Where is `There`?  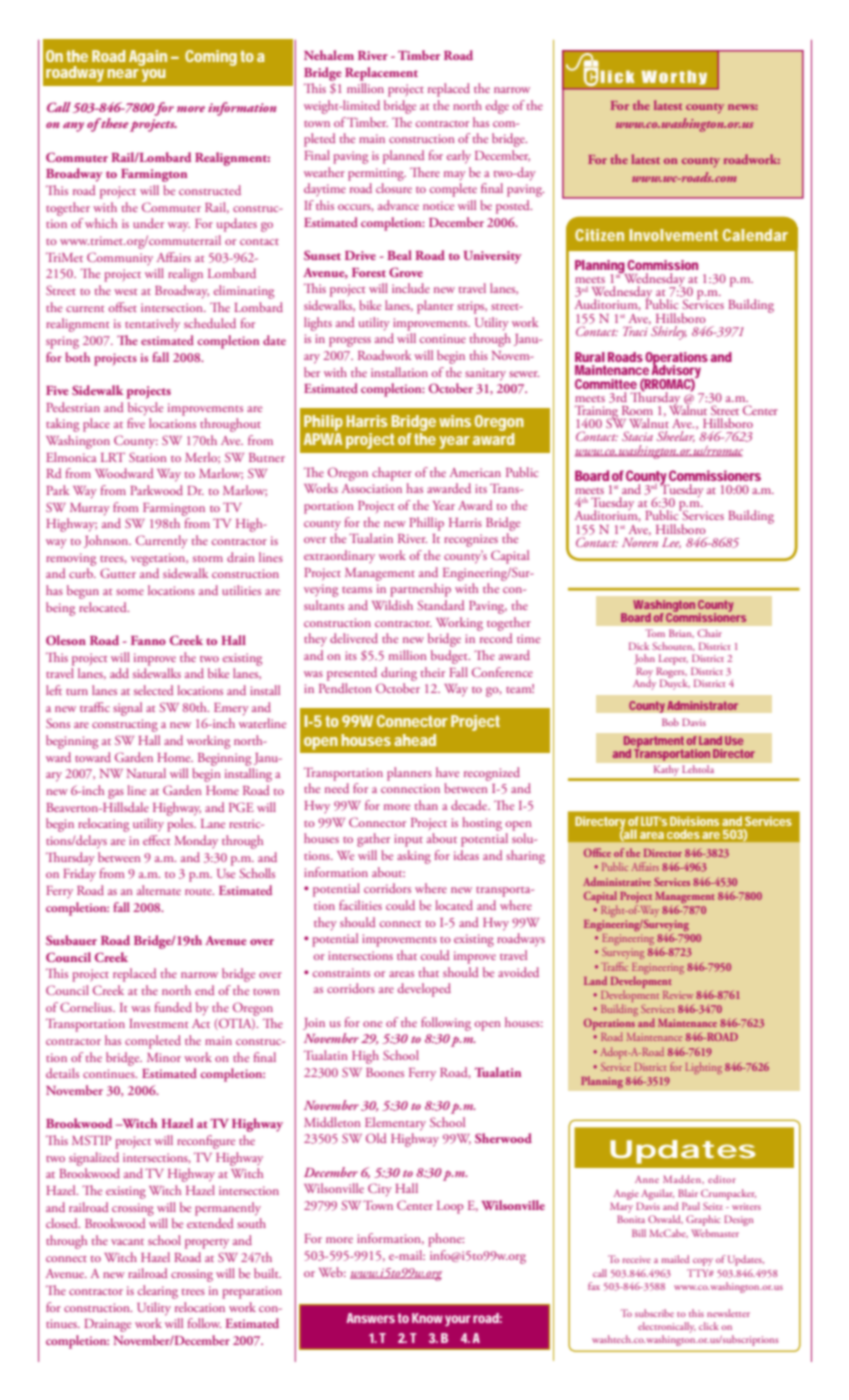
There is located at coordinates (425, 172).
